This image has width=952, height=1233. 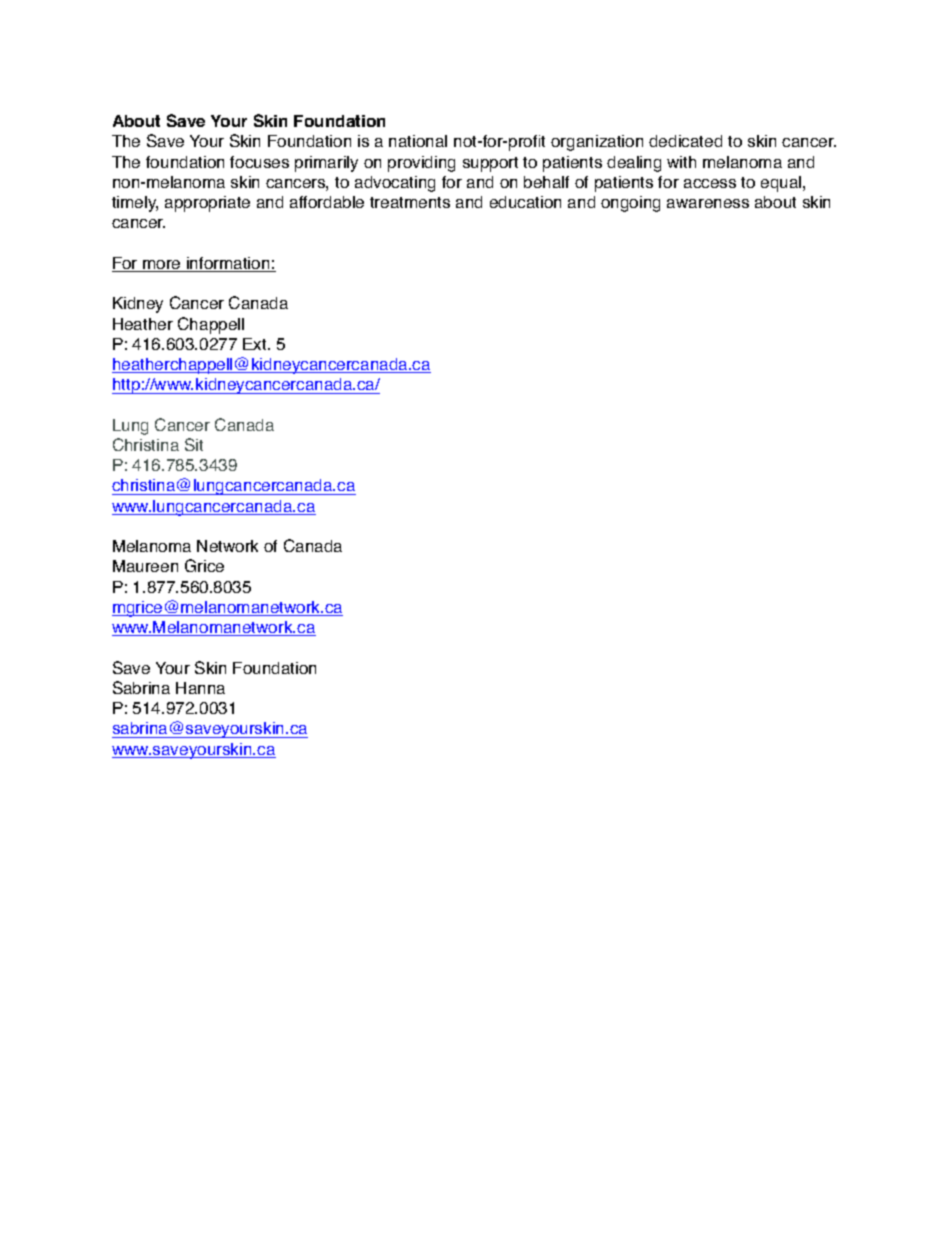 What do you see at coordinates (200, 688) in the image?
I see `Hanna` at bounding box center [200, 688].
